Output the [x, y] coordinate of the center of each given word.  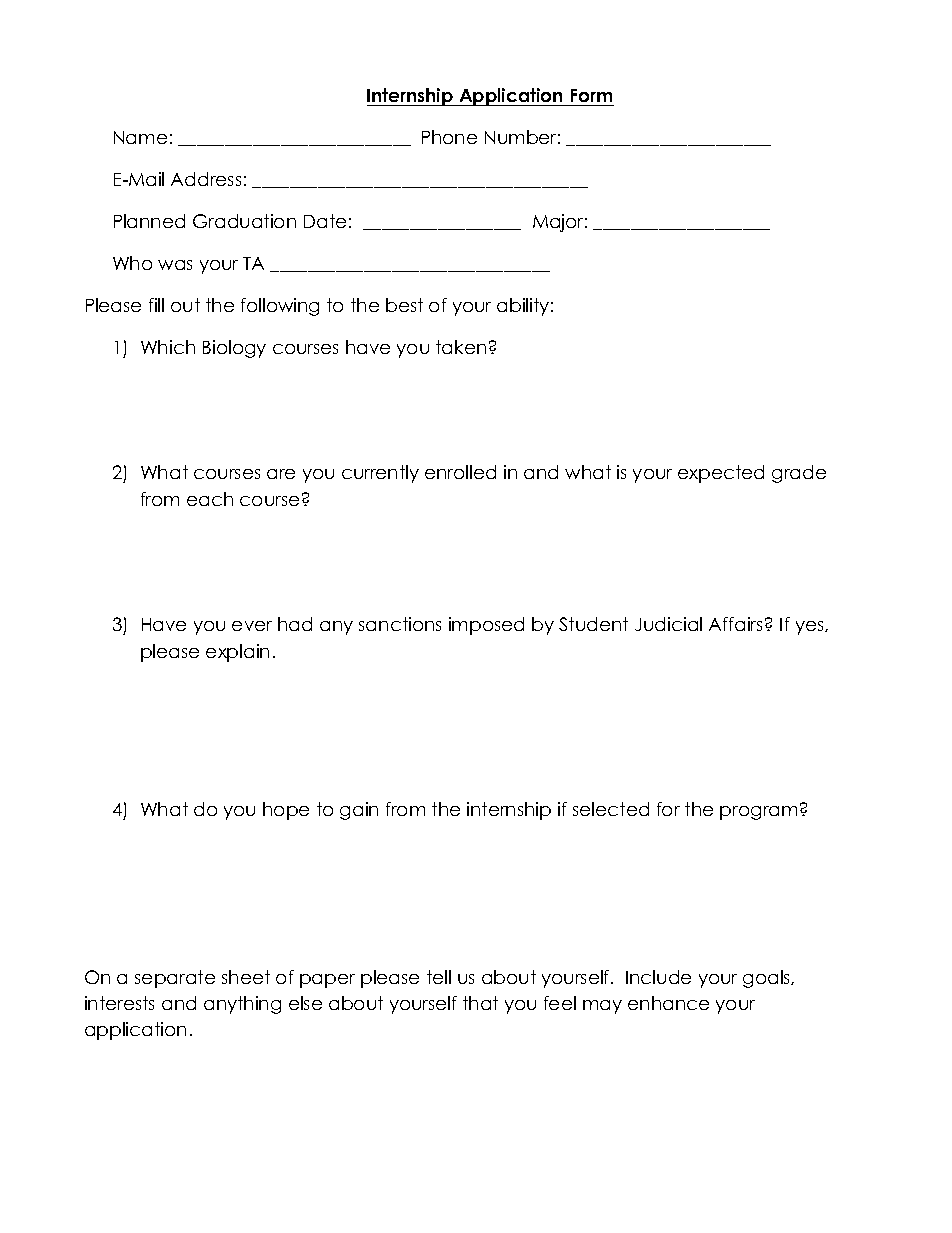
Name [140, 137]
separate [175, 979]
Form [591, 95]
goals [768, 979]
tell [439, 977]
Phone [449, 137]
